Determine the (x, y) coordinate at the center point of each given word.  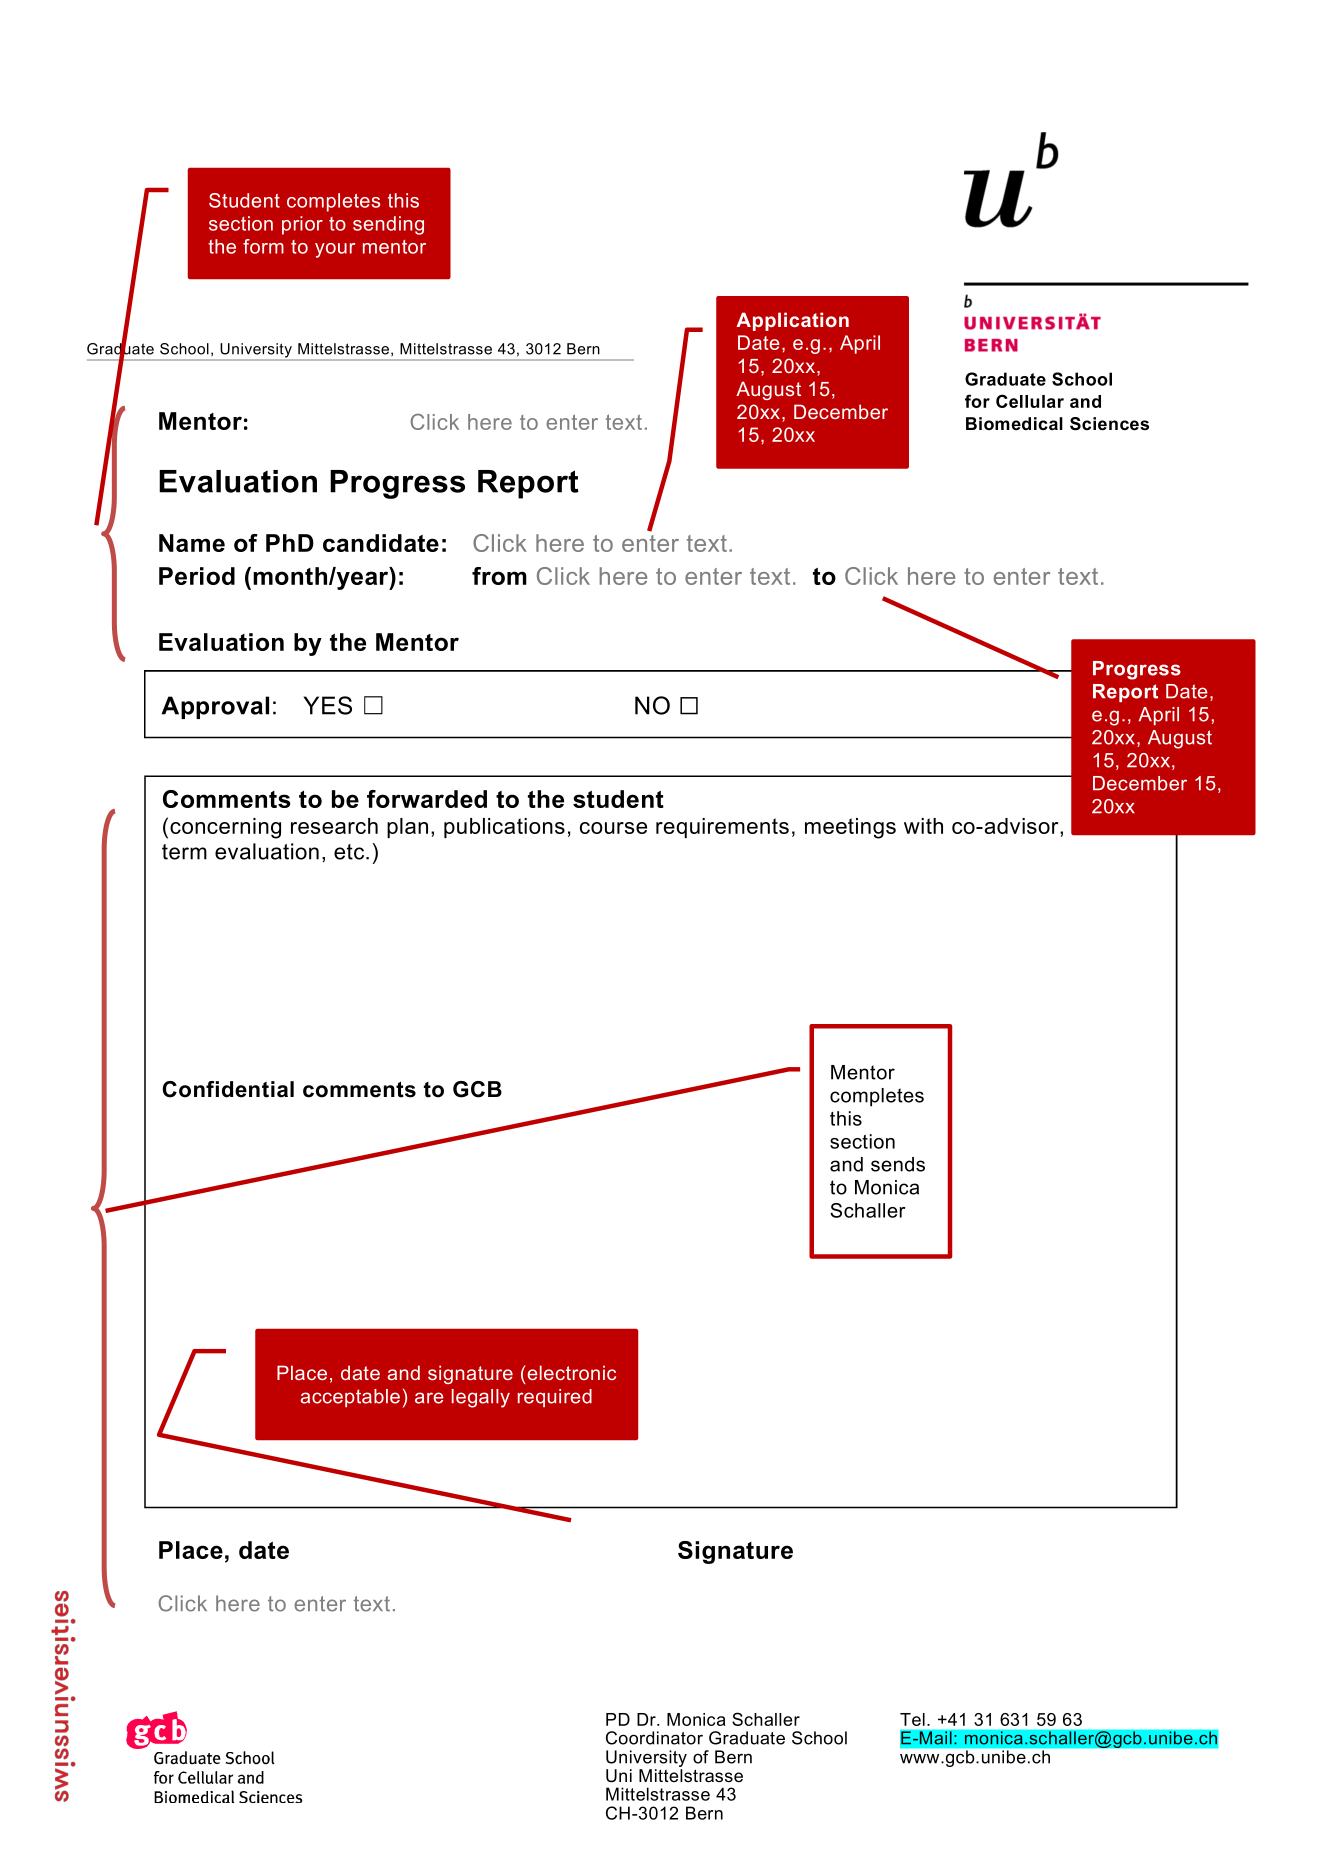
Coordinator (654, 1738)
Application (792, 321)
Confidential (228, 1089)
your (335, 250)
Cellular (1030, 401)
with (923, 826)
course (613, 828)
